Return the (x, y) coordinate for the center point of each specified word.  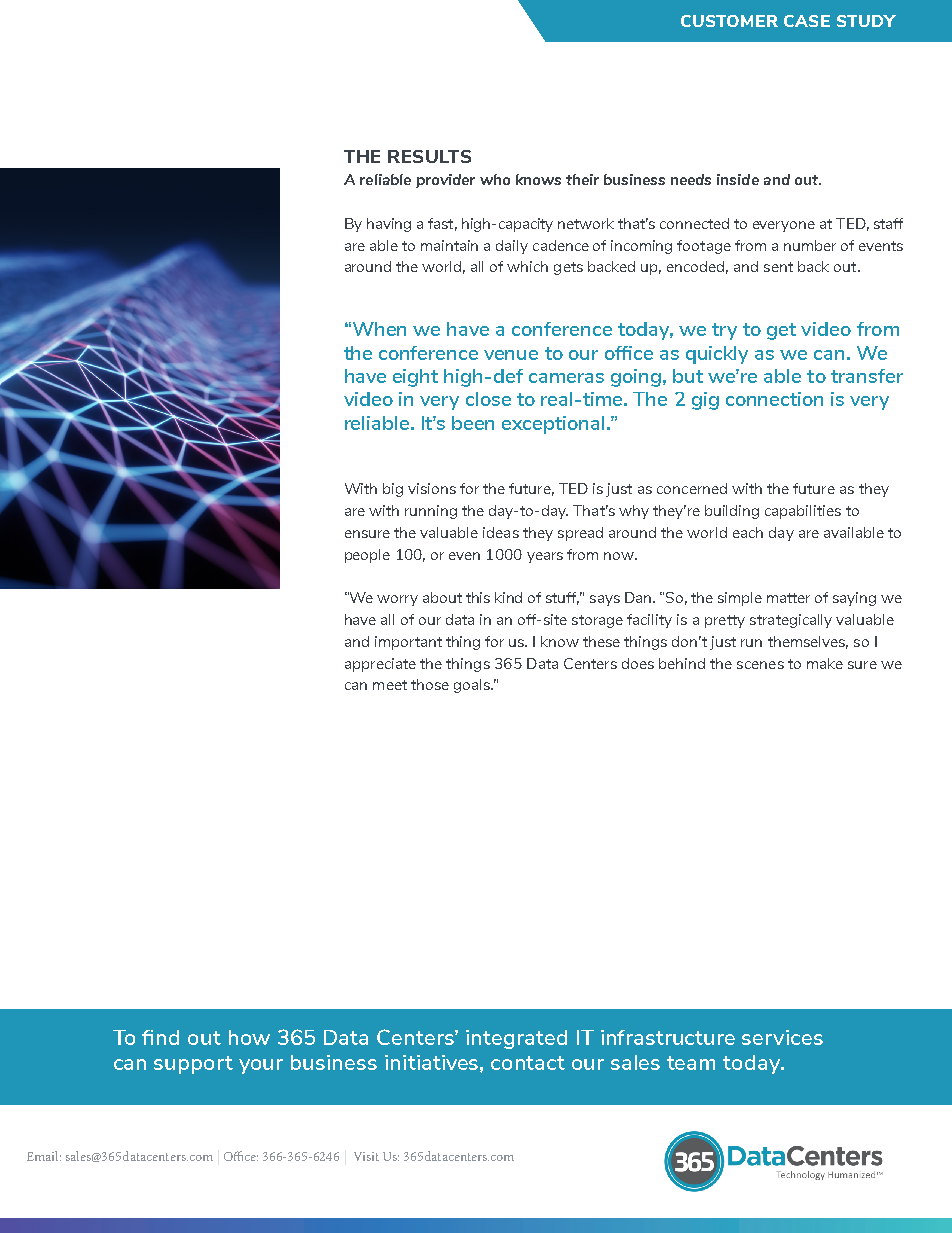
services (782, 1037)
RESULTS (429, 156)
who (495, 179)
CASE (807, 21)
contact (528, 1063)
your (261, 1066)
